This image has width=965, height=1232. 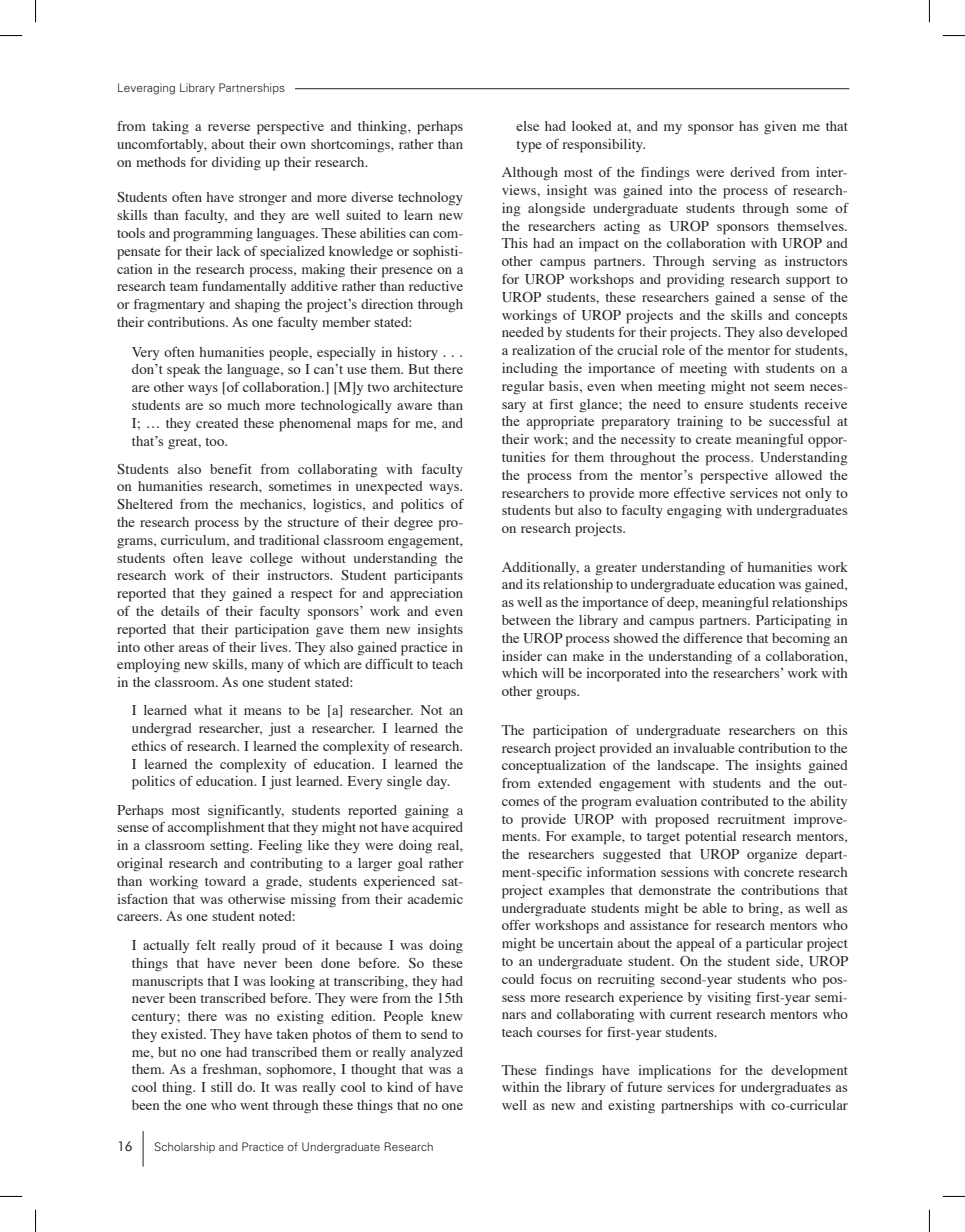 What do you see at coordinates (526, 620) in the image?
I see `between` at bounding box center [526, 620].
